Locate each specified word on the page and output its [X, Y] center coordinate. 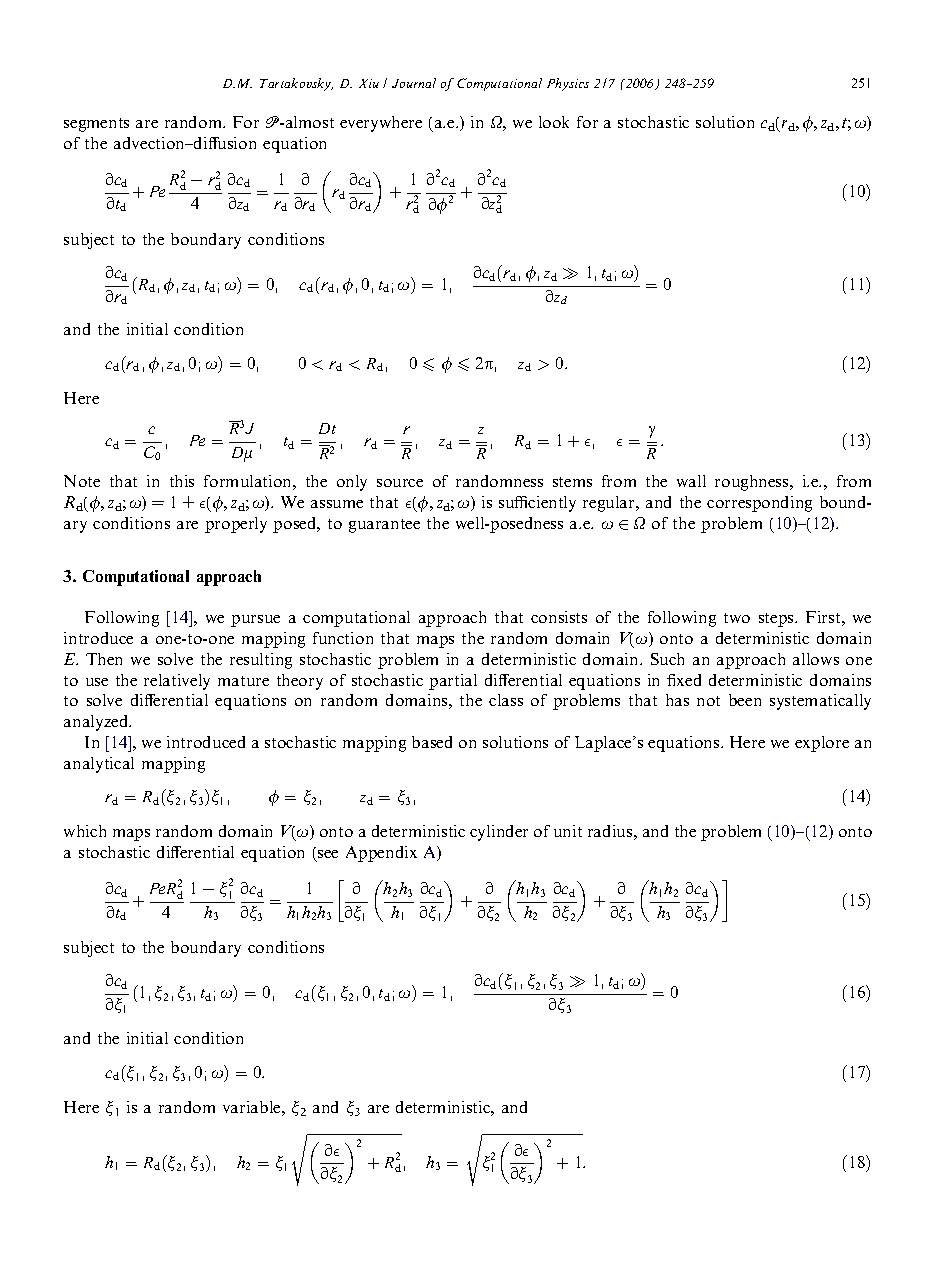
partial [453, 682]
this [182, 481]
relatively [177, 682]
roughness [753, 483]
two [737, 618]
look [554, 122]
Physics [568, 84]
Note [82, 481]
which [85, 831]
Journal [414, 83]
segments [96, 125]
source [400, 483]
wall [691, 481]
